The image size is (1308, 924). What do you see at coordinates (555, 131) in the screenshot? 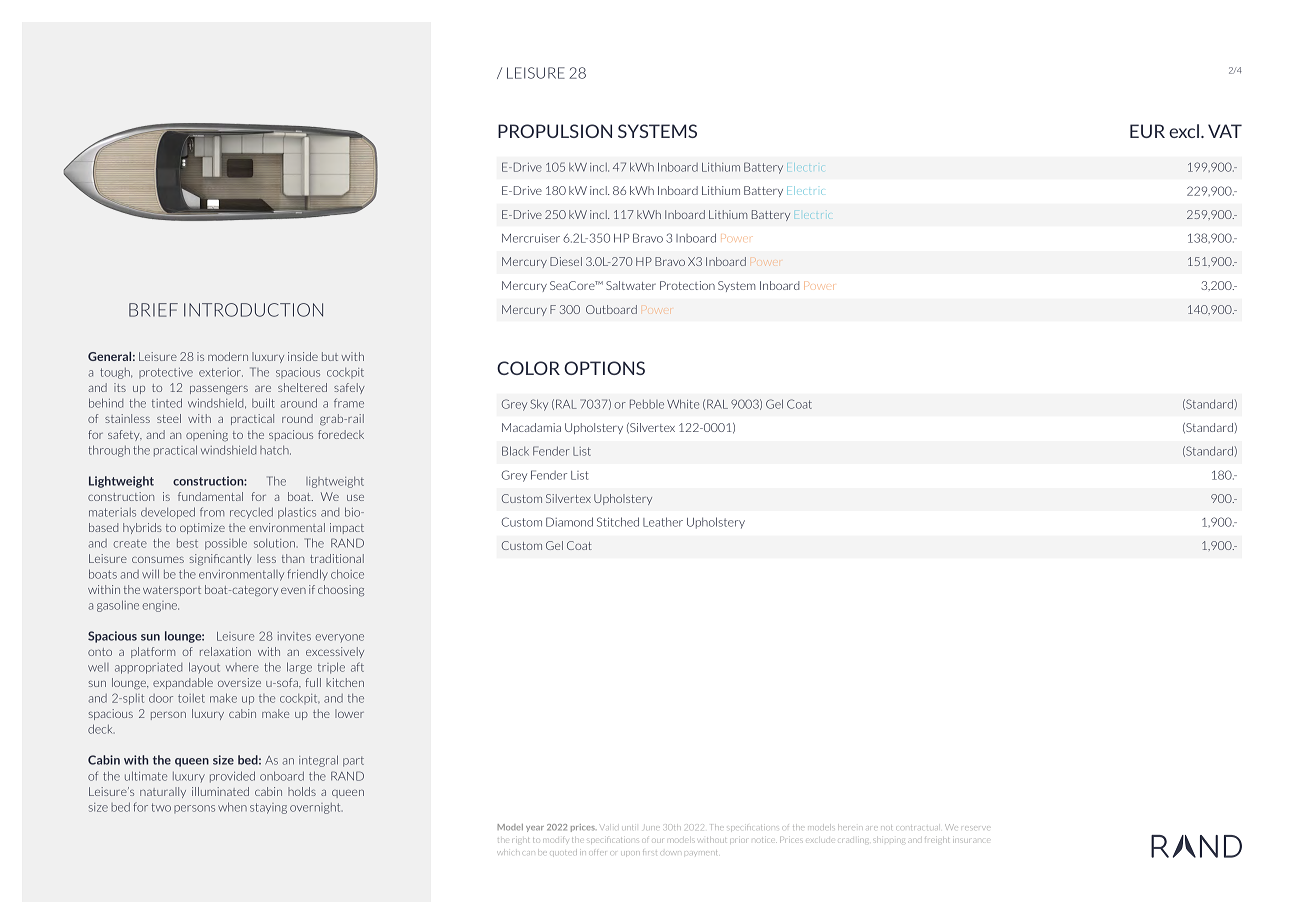
I see `PROPULSION` at bounding box center [555, 131].
